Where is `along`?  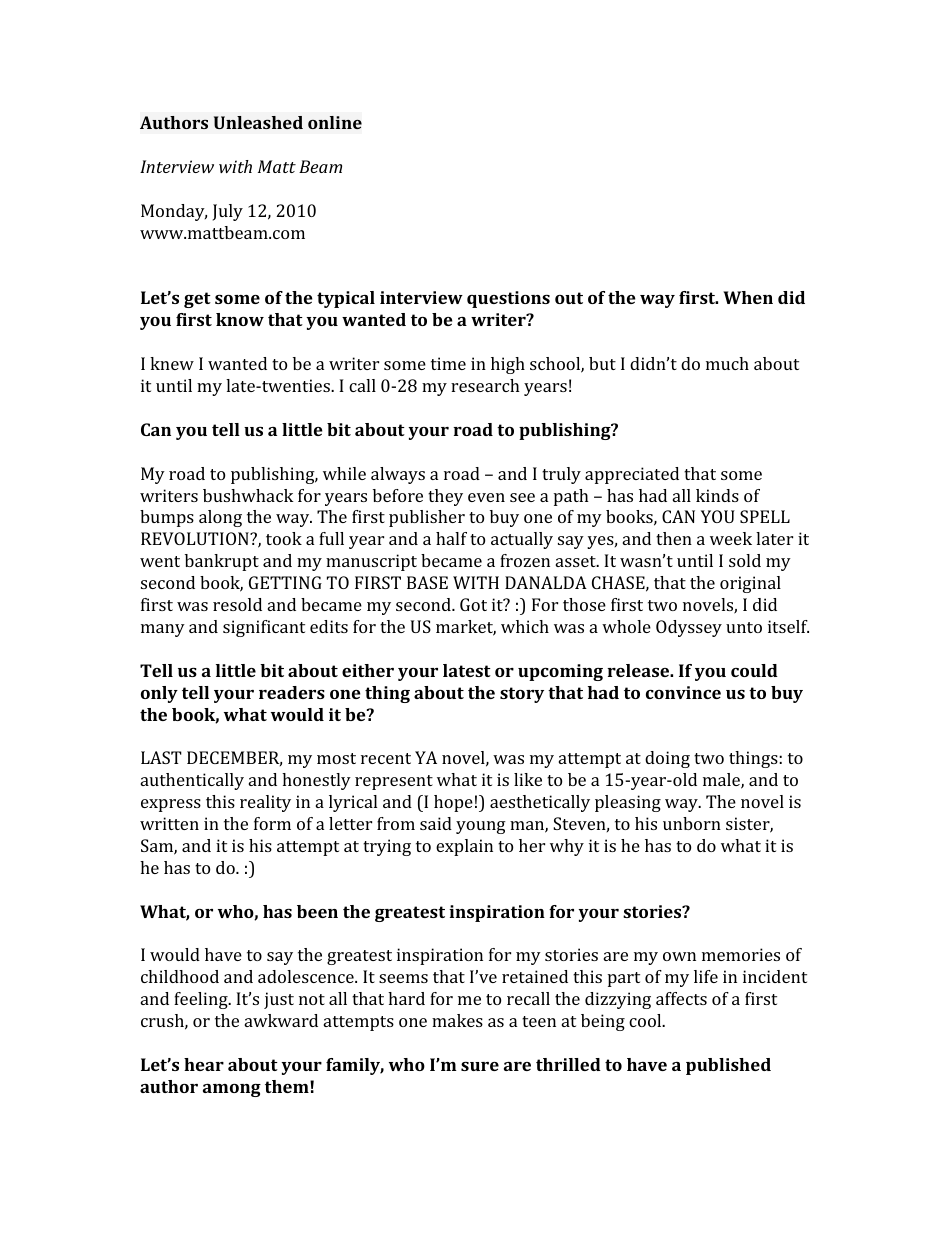
along is located at coordinates (220, 518).
